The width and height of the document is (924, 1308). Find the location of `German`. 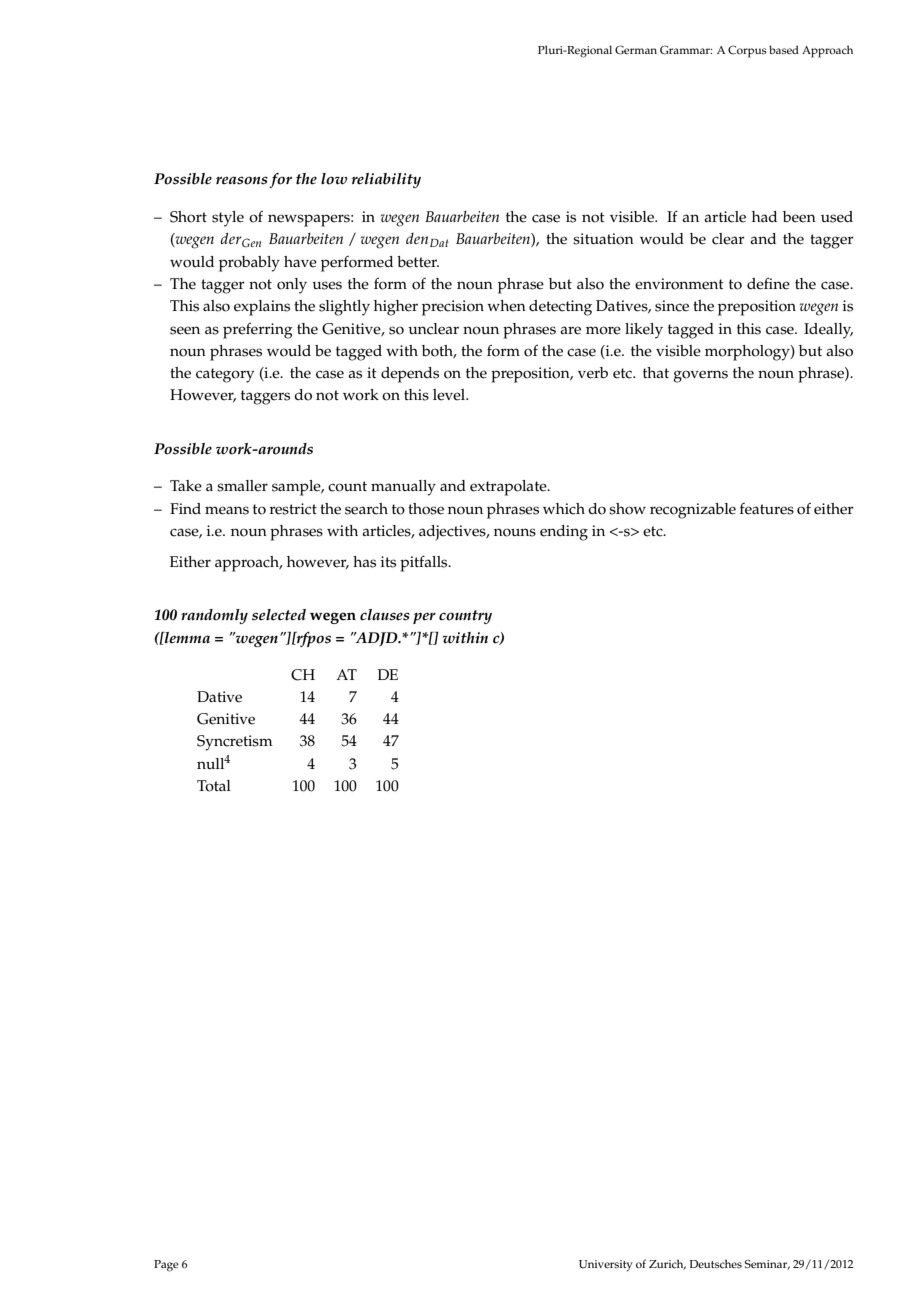

German is located at coordinates (636, 50).
